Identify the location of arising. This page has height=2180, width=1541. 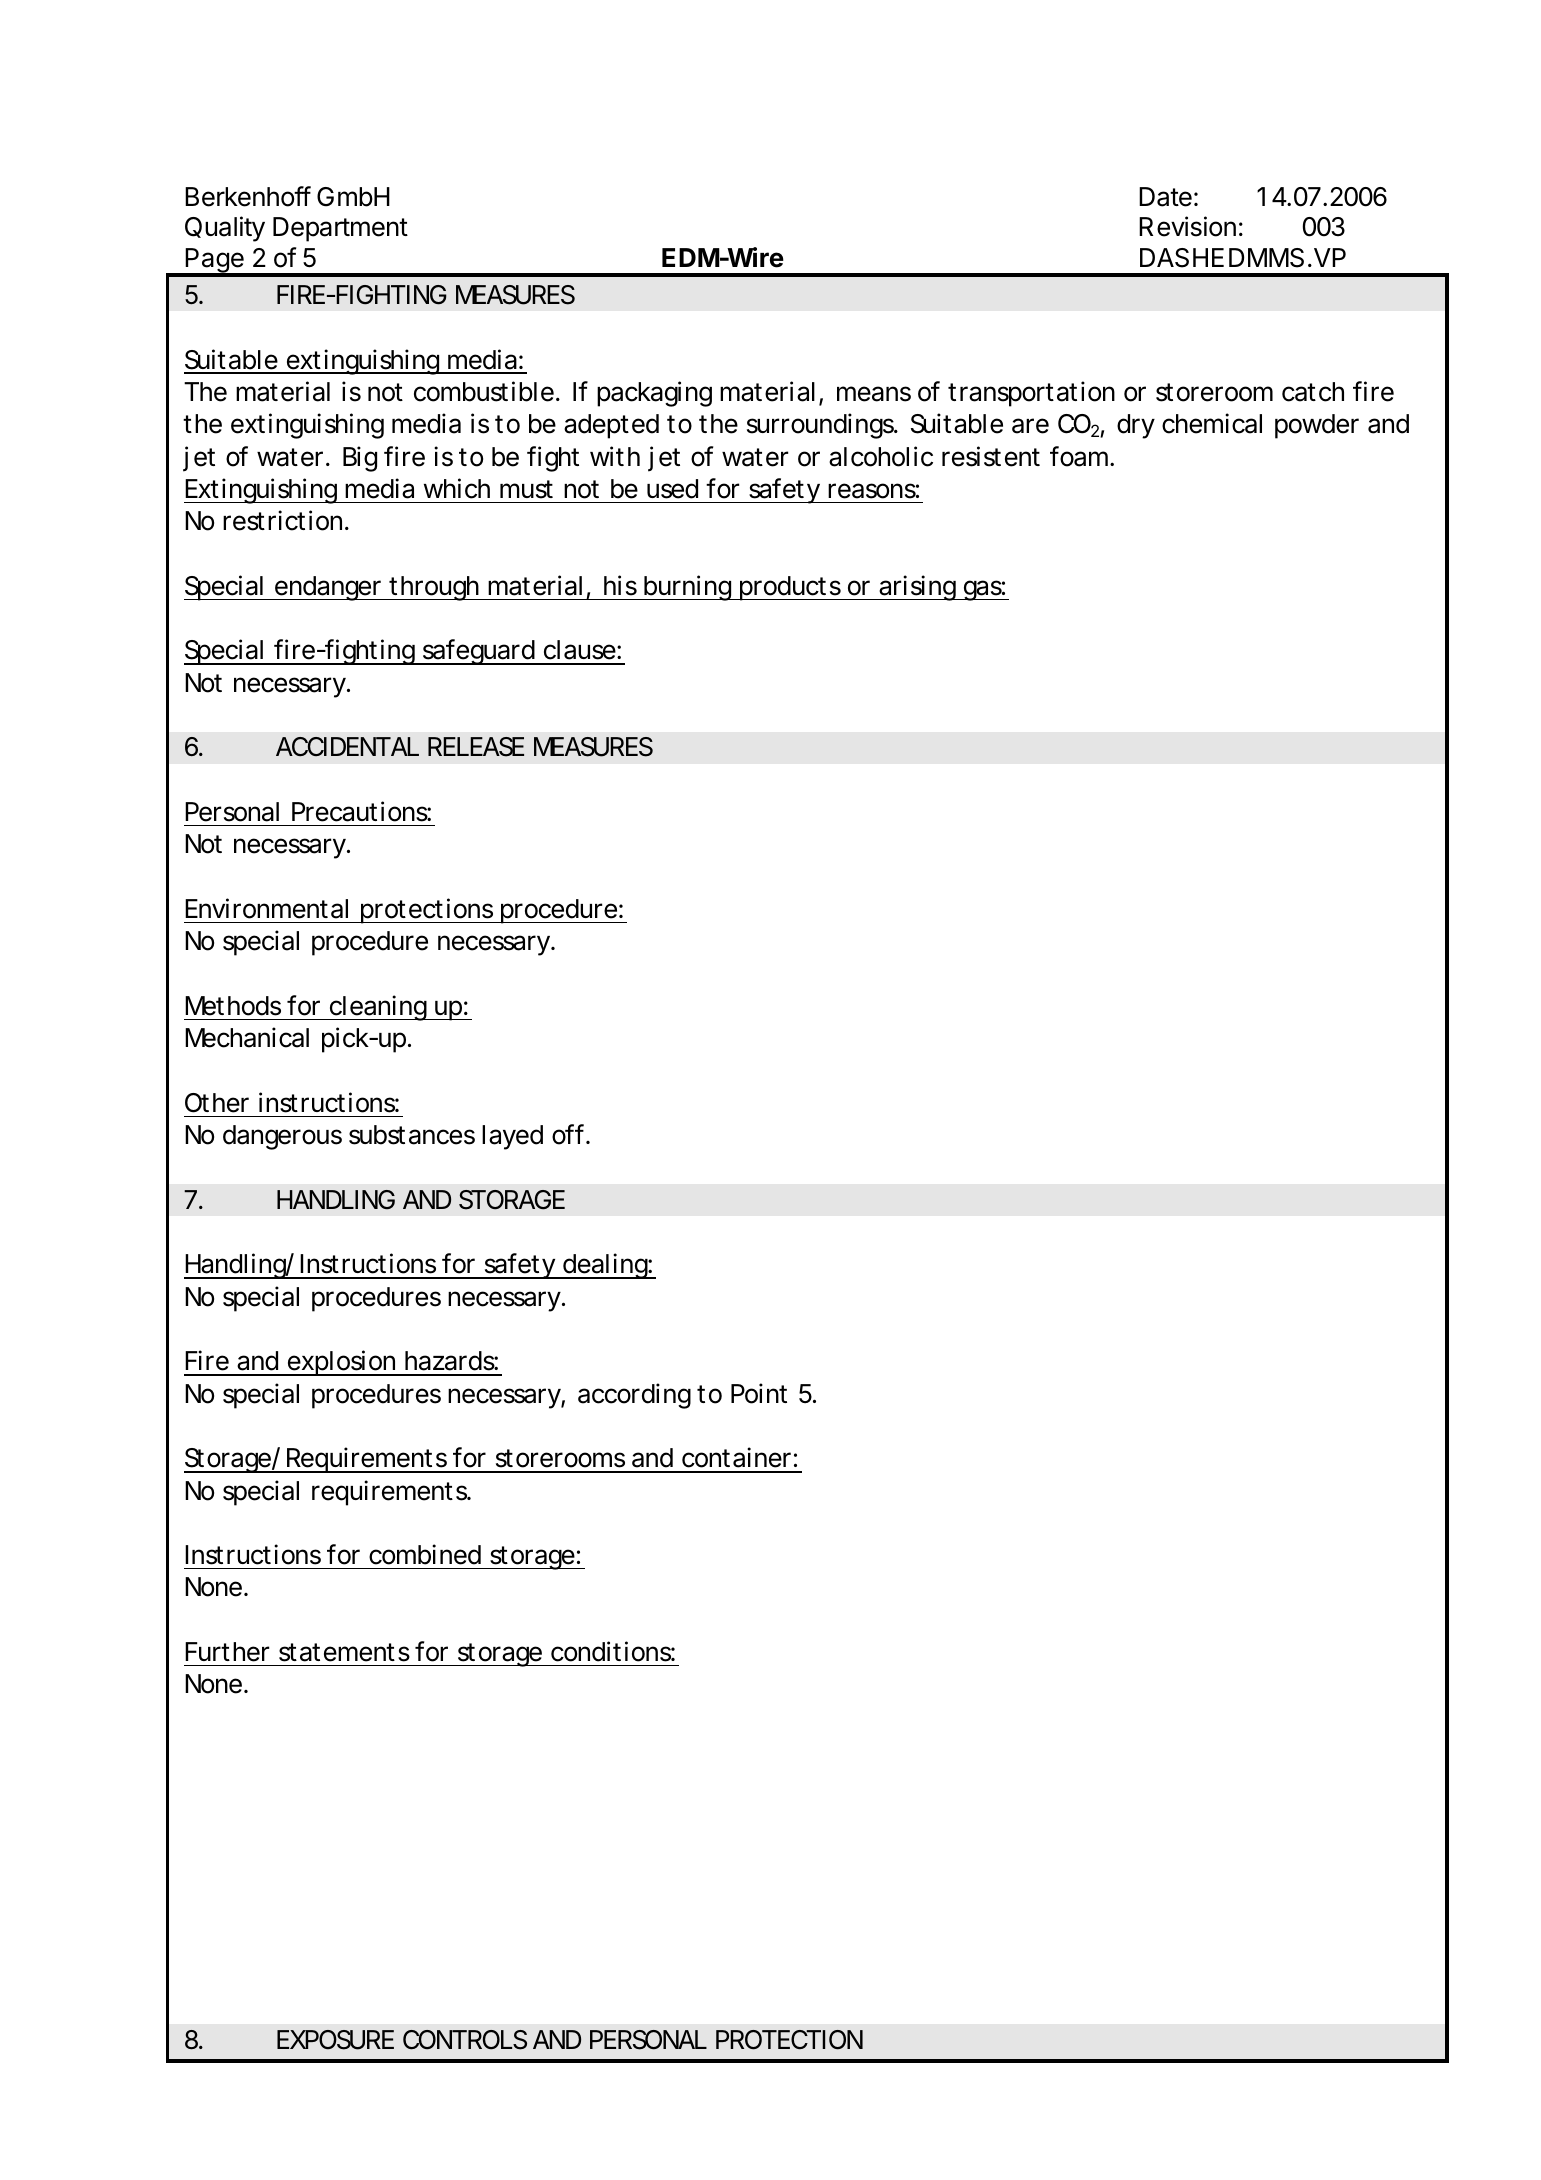
(917, 588).
